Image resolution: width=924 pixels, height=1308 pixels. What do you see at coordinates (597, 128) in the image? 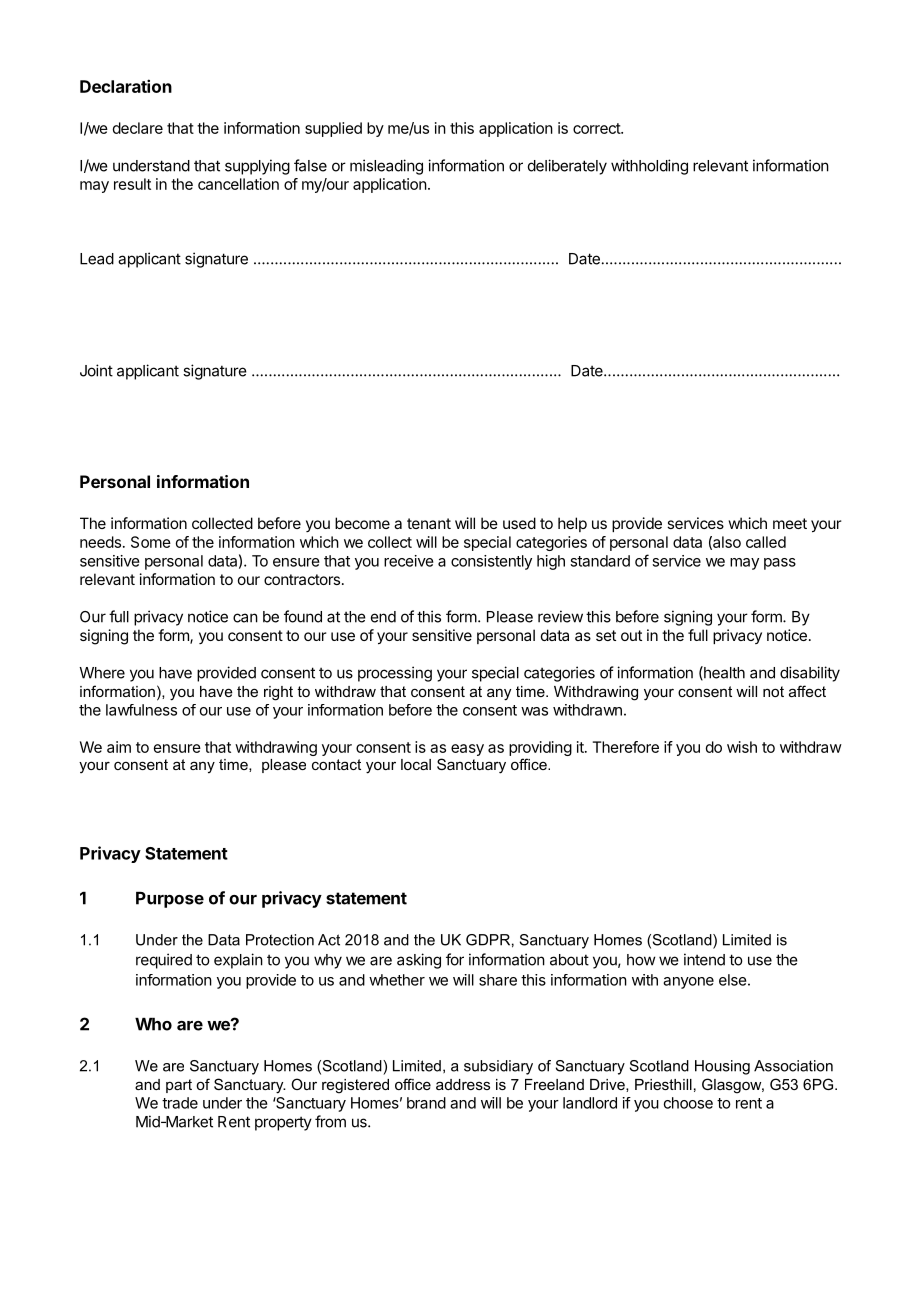
I see `correct` at bounding box center [597, 128].
